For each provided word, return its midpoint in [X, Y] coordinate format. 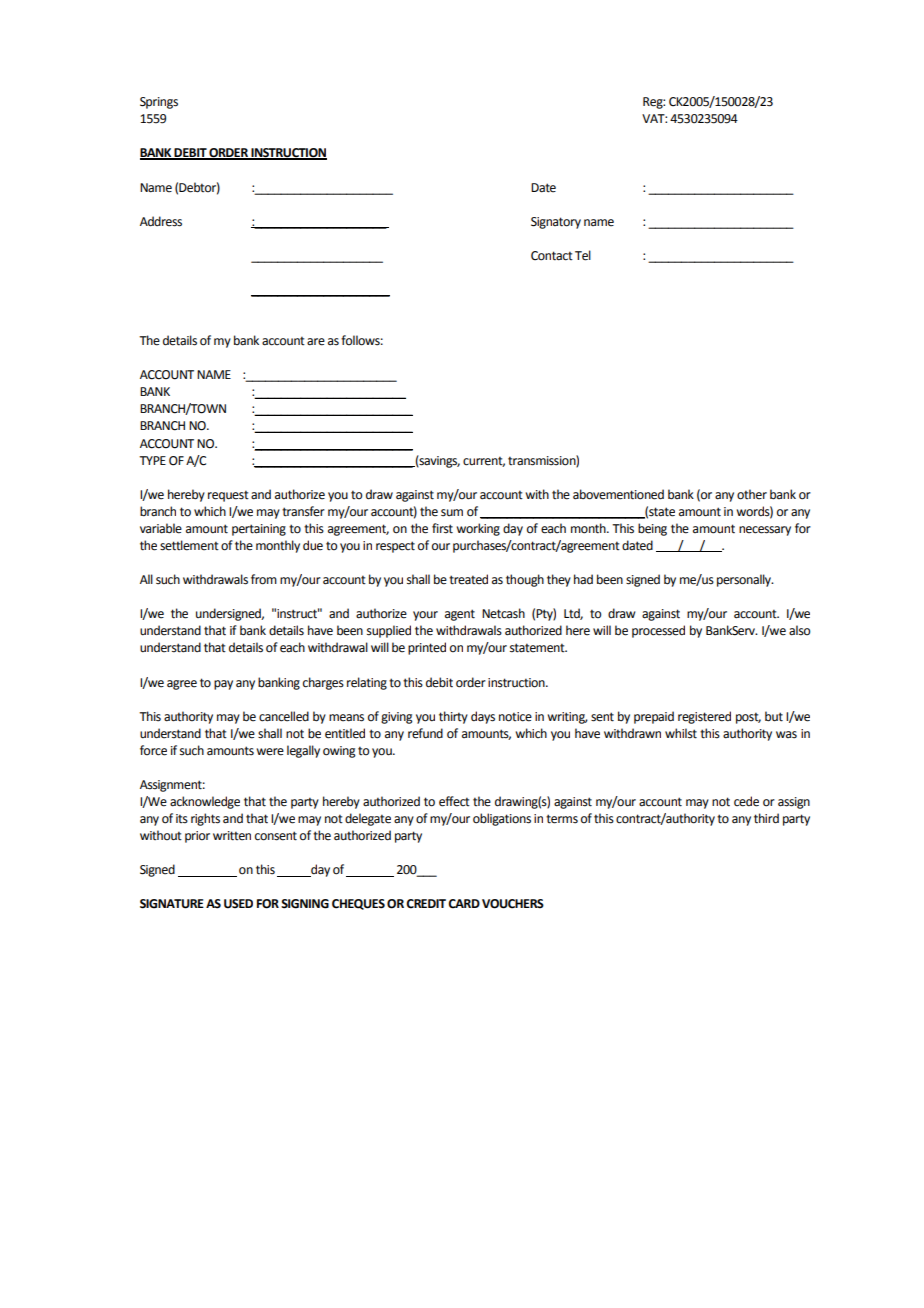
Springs [159, 103]
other [752, 494]
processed [658, 631]
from [264, 579]
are [316, 342]
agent [460, 615]
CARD [464, 904]
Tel [583, 255]
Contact [552, 256]
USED [238, 904]
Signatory [556, 223]
